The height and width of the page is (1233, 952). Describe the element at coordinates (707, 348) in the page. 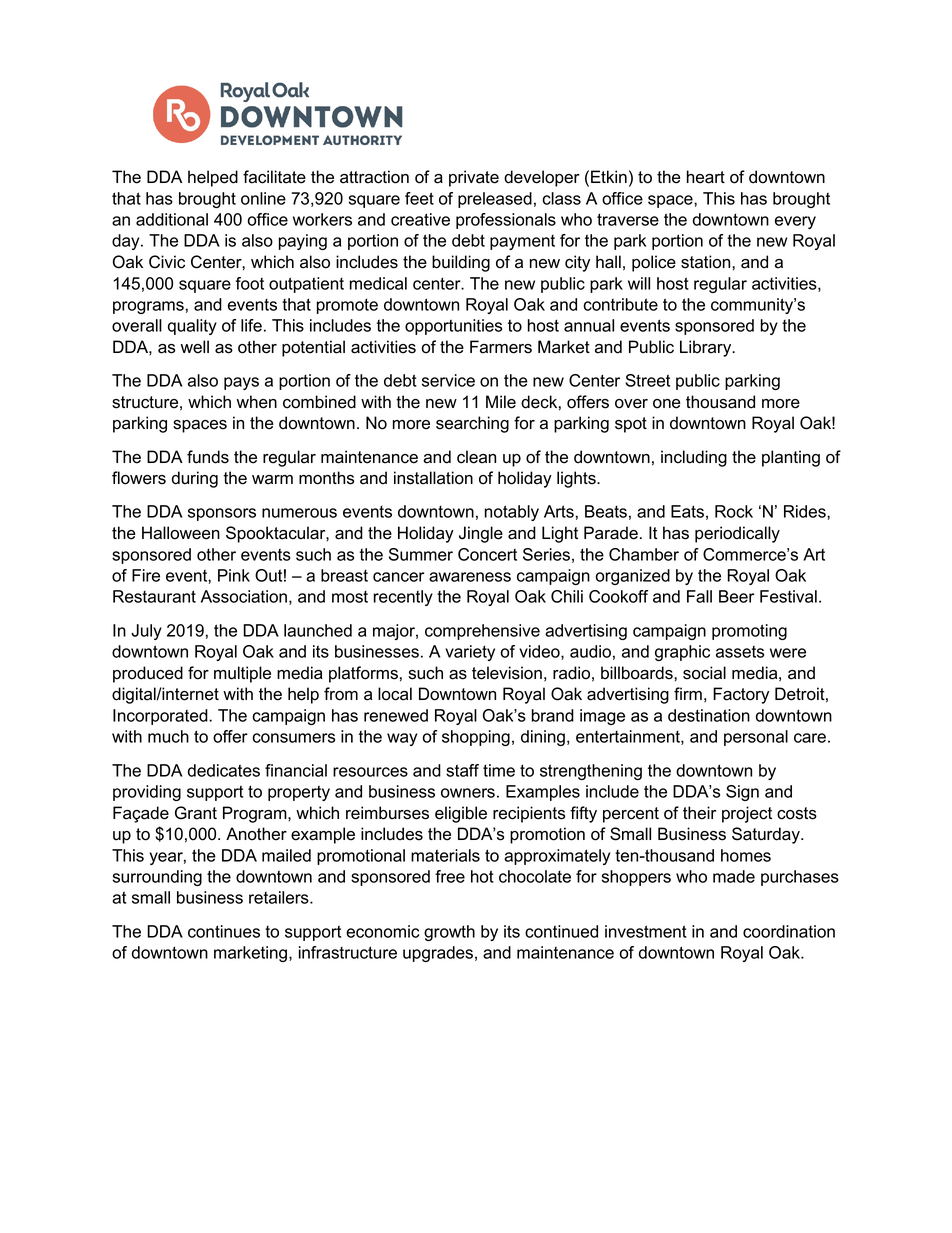

I see `Library` at that location.
